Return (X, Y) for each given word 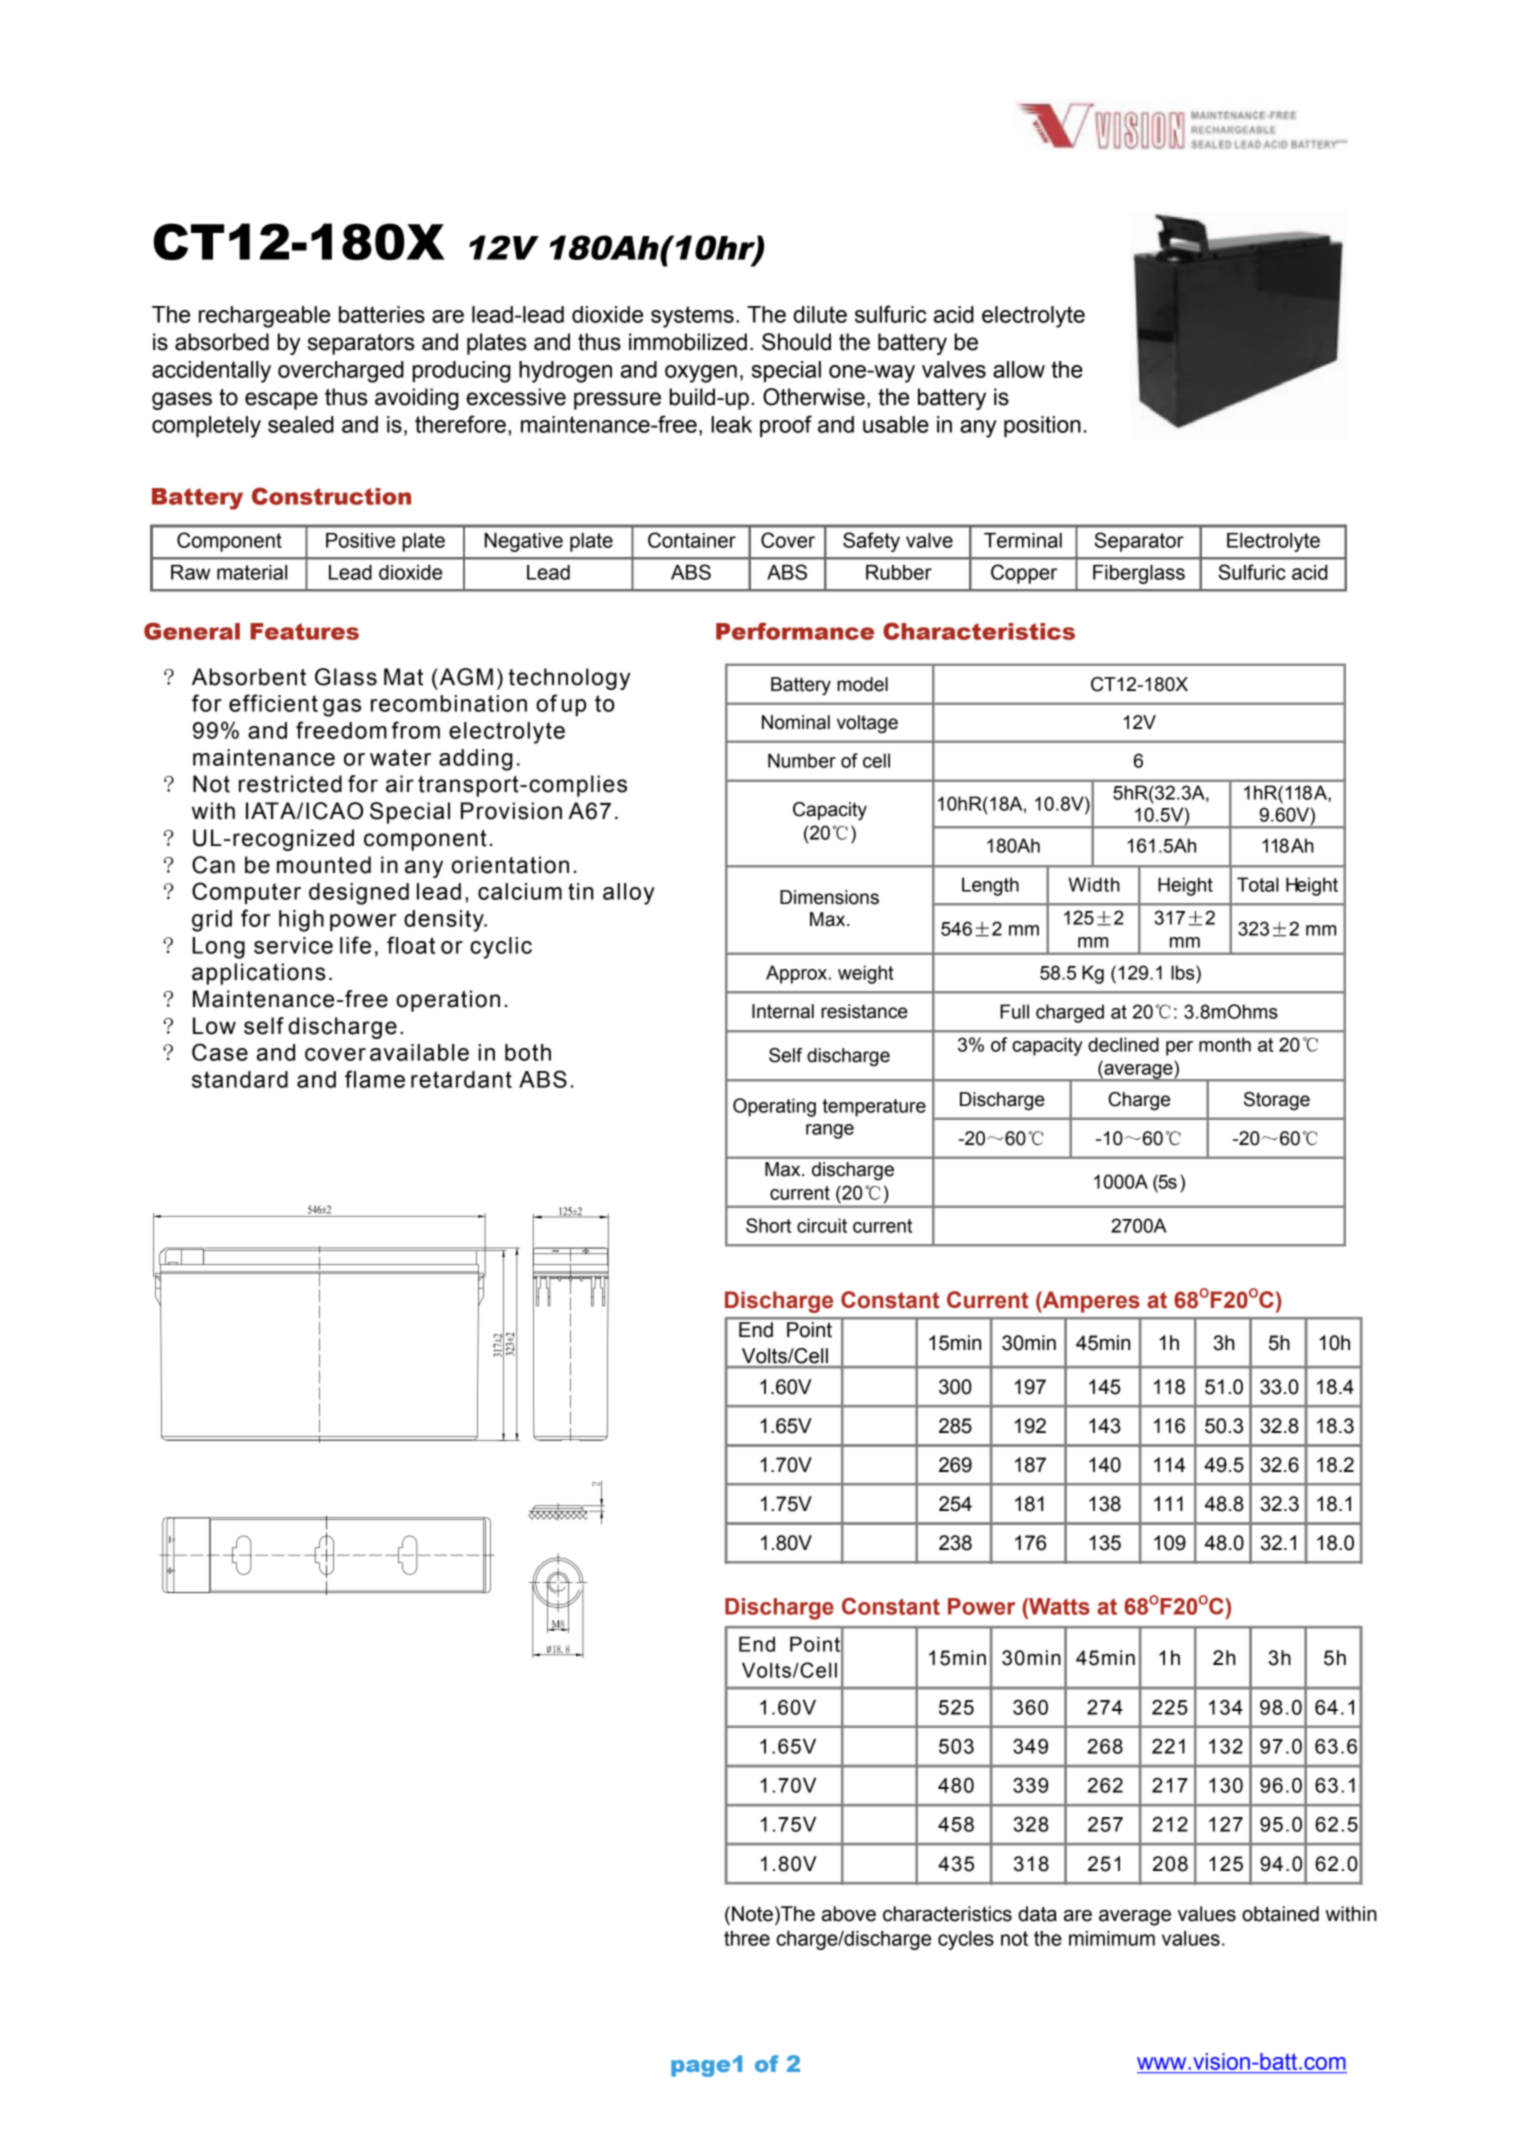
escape (281, 401)
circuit (822, 1225)
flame (375, 1079)
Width (1094, 884)
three (747, 1938)
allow (1019, 369)
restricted (290, 784)
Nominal (796, 722)
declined (1123, 1044)
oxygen (701, 374)
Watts (1058, 1606)
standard (240, 1079)
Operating (774, 1107)
